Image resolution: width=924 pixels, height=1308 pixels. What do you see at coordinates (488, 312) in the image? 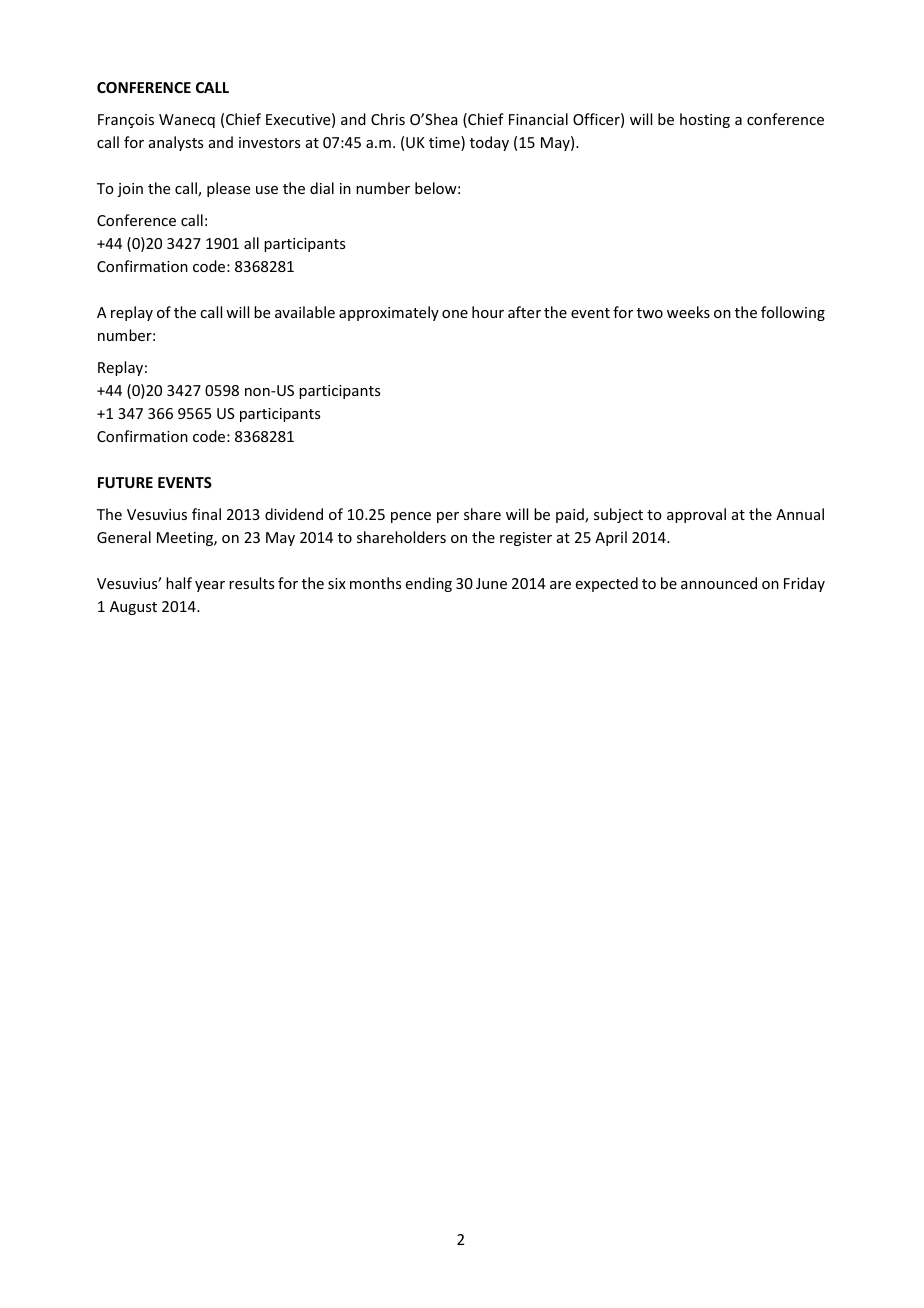
I see `hour` at bounding box center [488, 312].
